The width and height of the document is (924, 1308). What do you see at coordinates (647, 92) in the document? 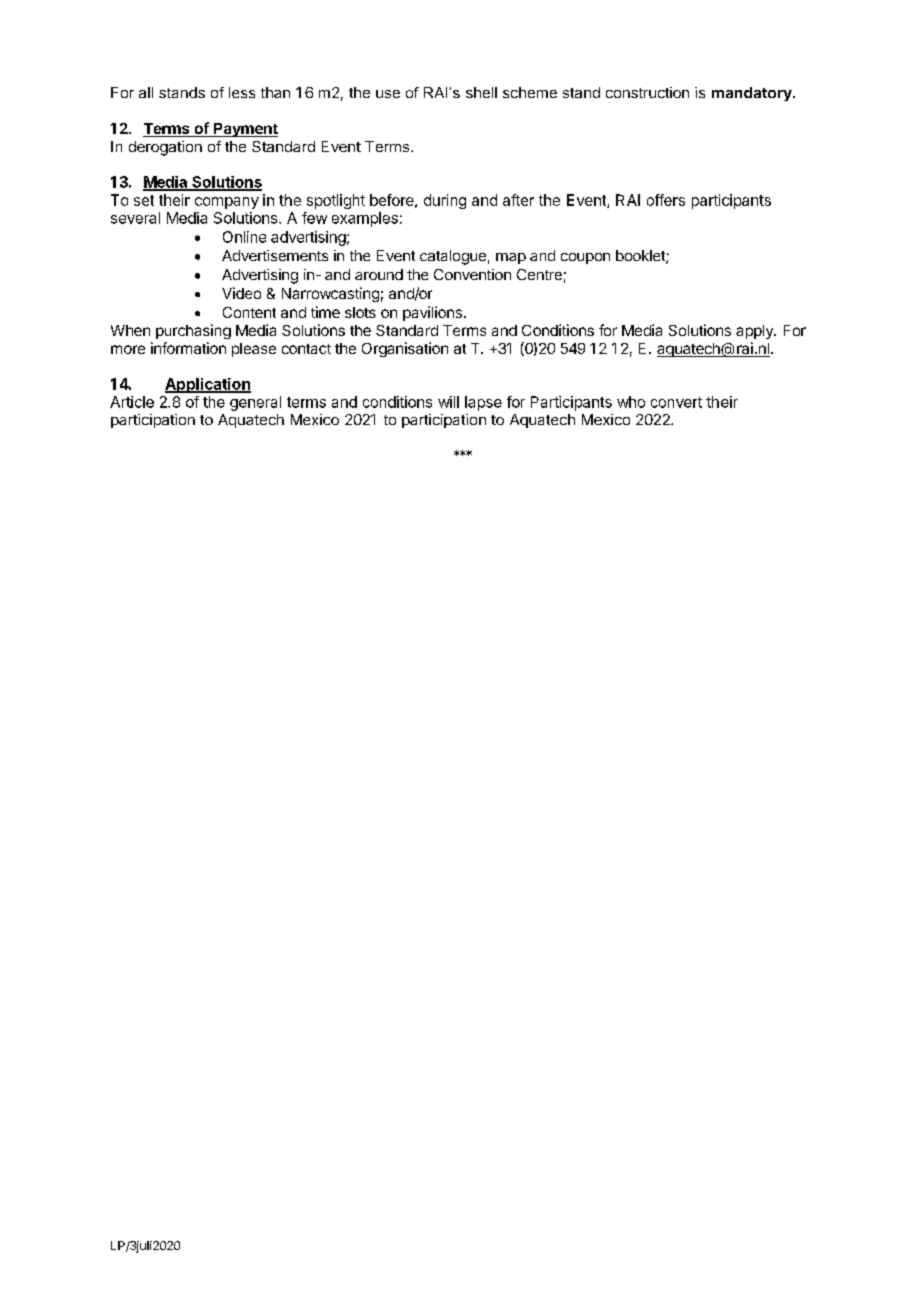
I see `construction` at bounding box center [647, 92].
